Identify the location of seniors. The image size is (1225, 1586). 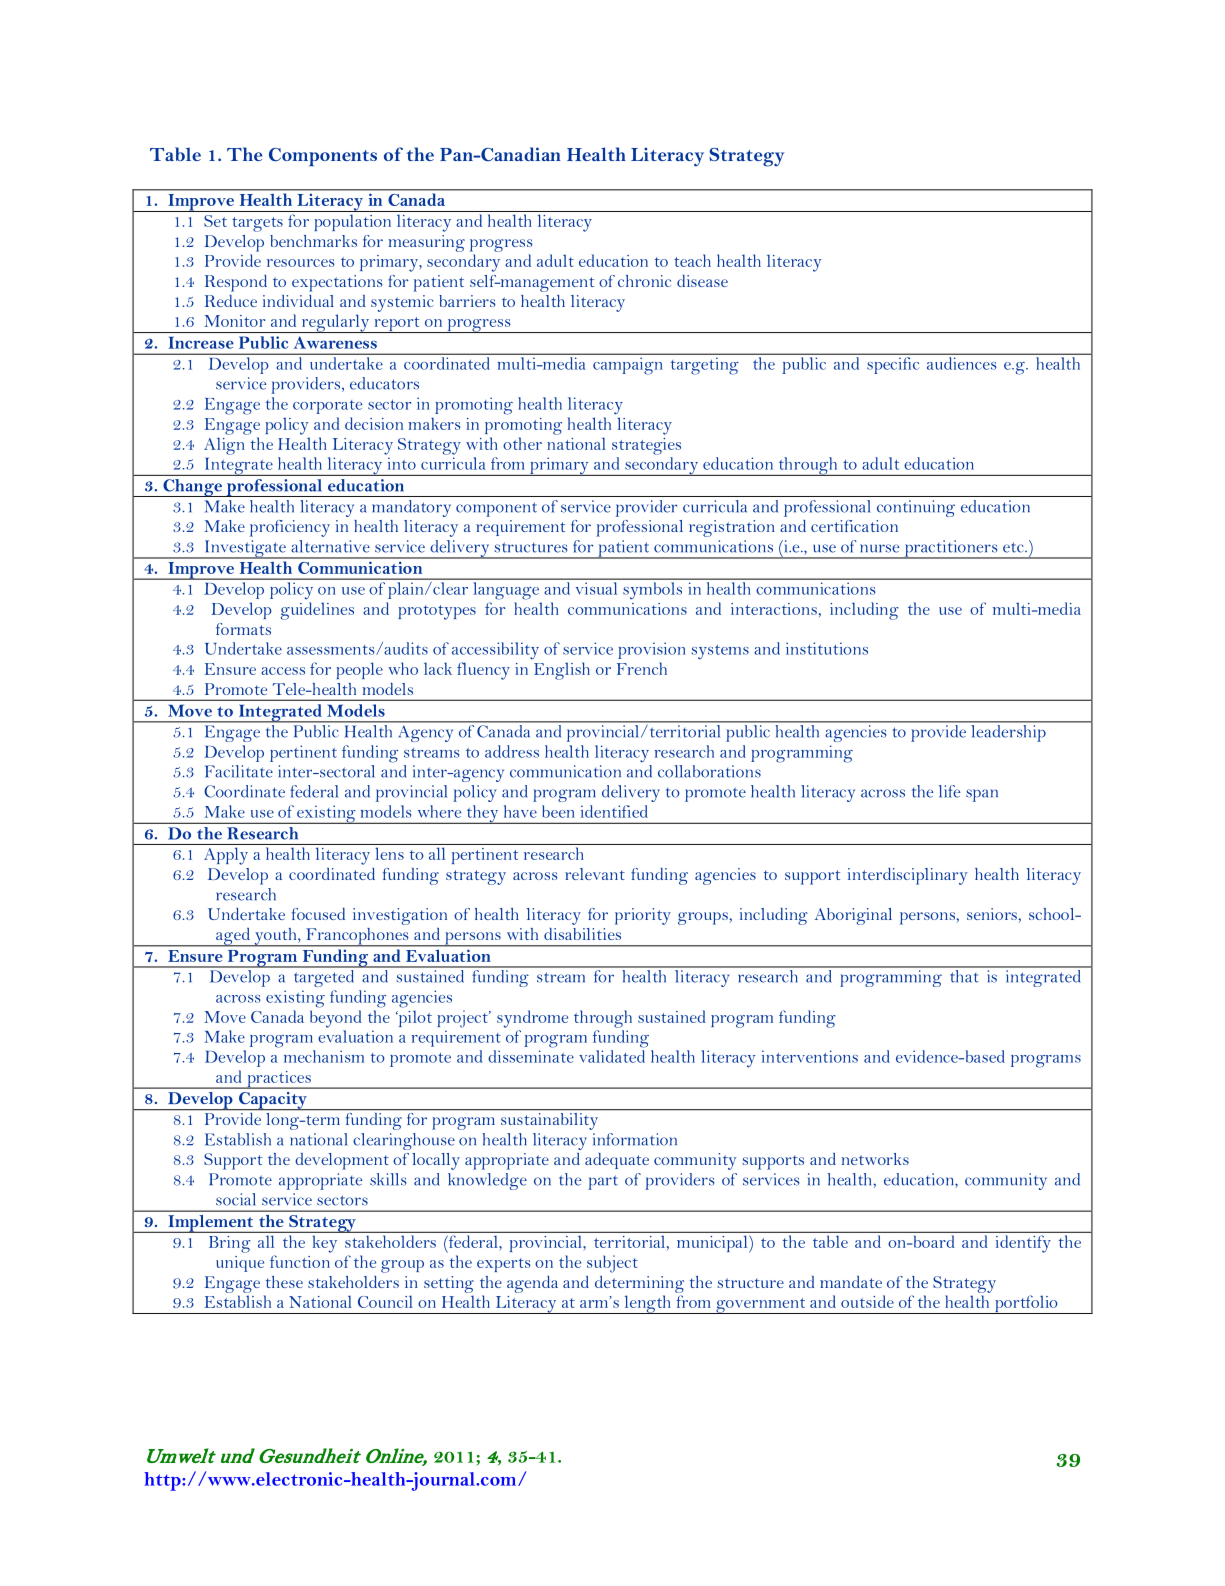
(993, 914).
